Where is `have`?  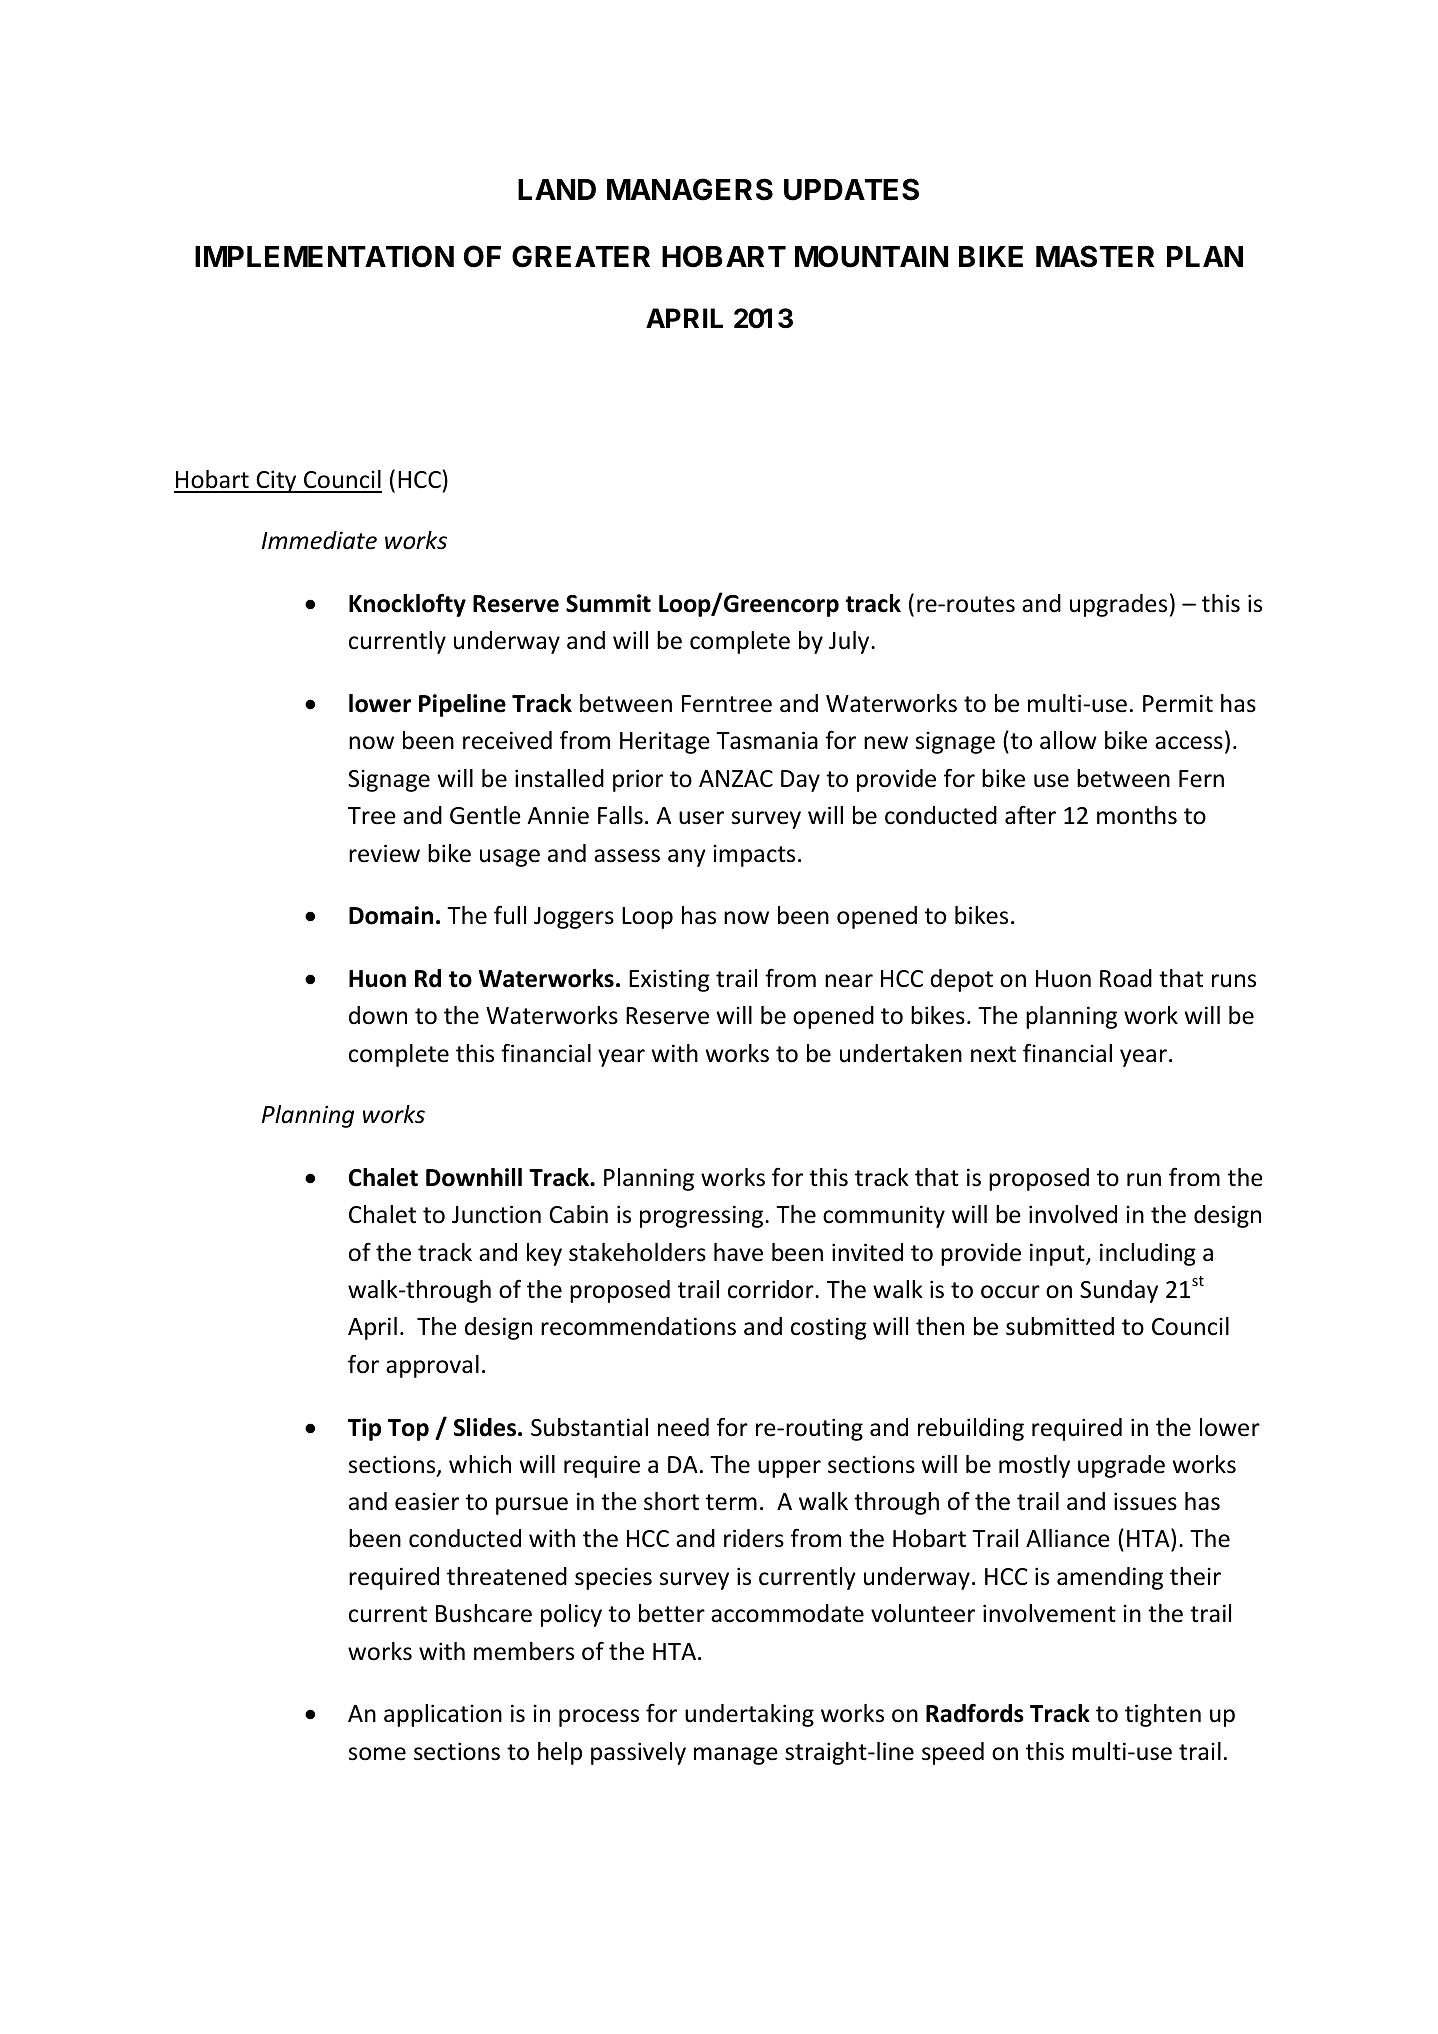
have is located at coordinates (738, 1252).
